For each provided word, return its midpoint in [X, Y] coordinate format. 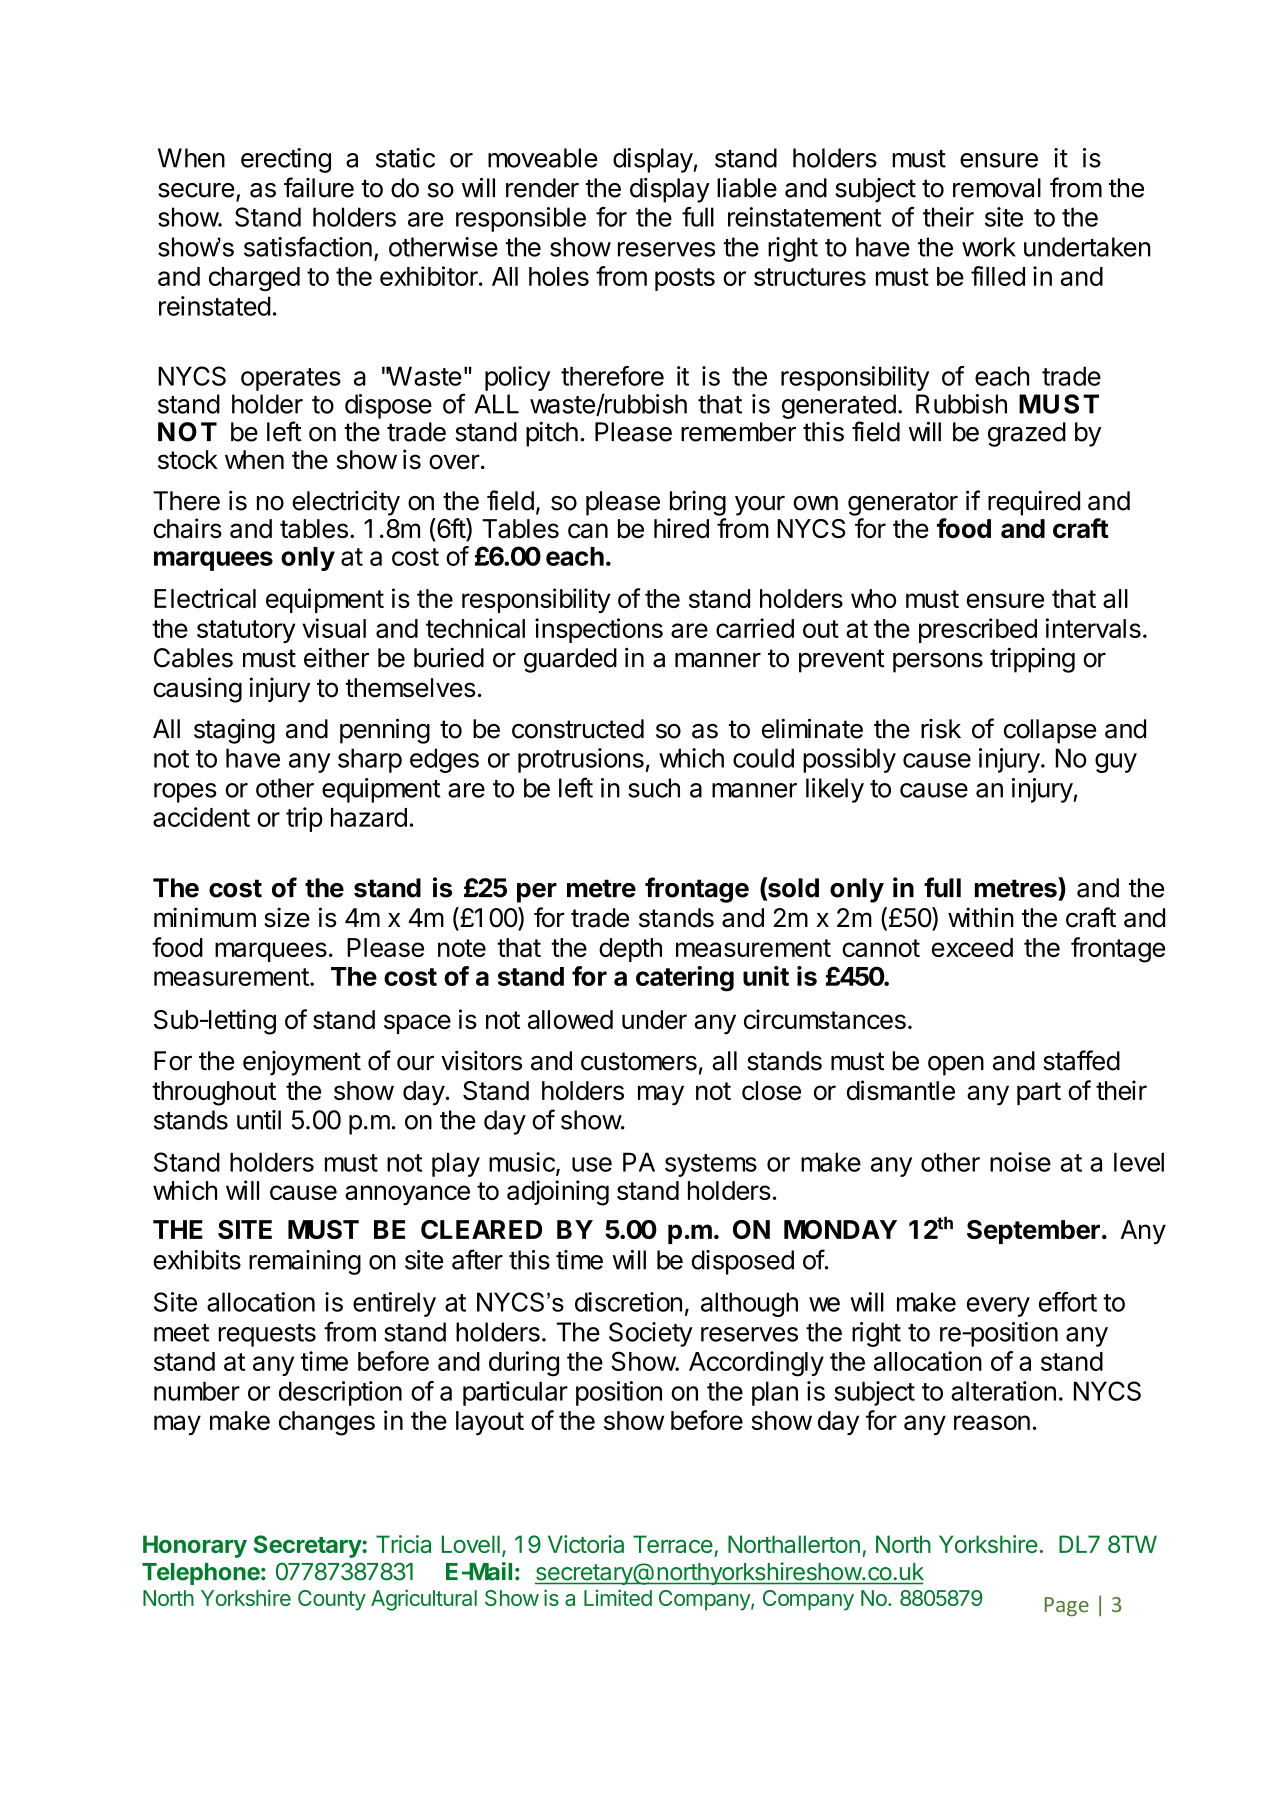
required [1034, 503]
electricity [346, 503]
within [981, 917]
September [1033, 1232]
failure [319, 187]
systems [711, 1165]
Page [1067, 1606]
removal [997, 188]
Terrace [673, 1544]
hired [681, 528]
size [287, 917]
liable [747, 188]
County [332, 1600]
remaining [305, 1262]
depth [630, 950]
